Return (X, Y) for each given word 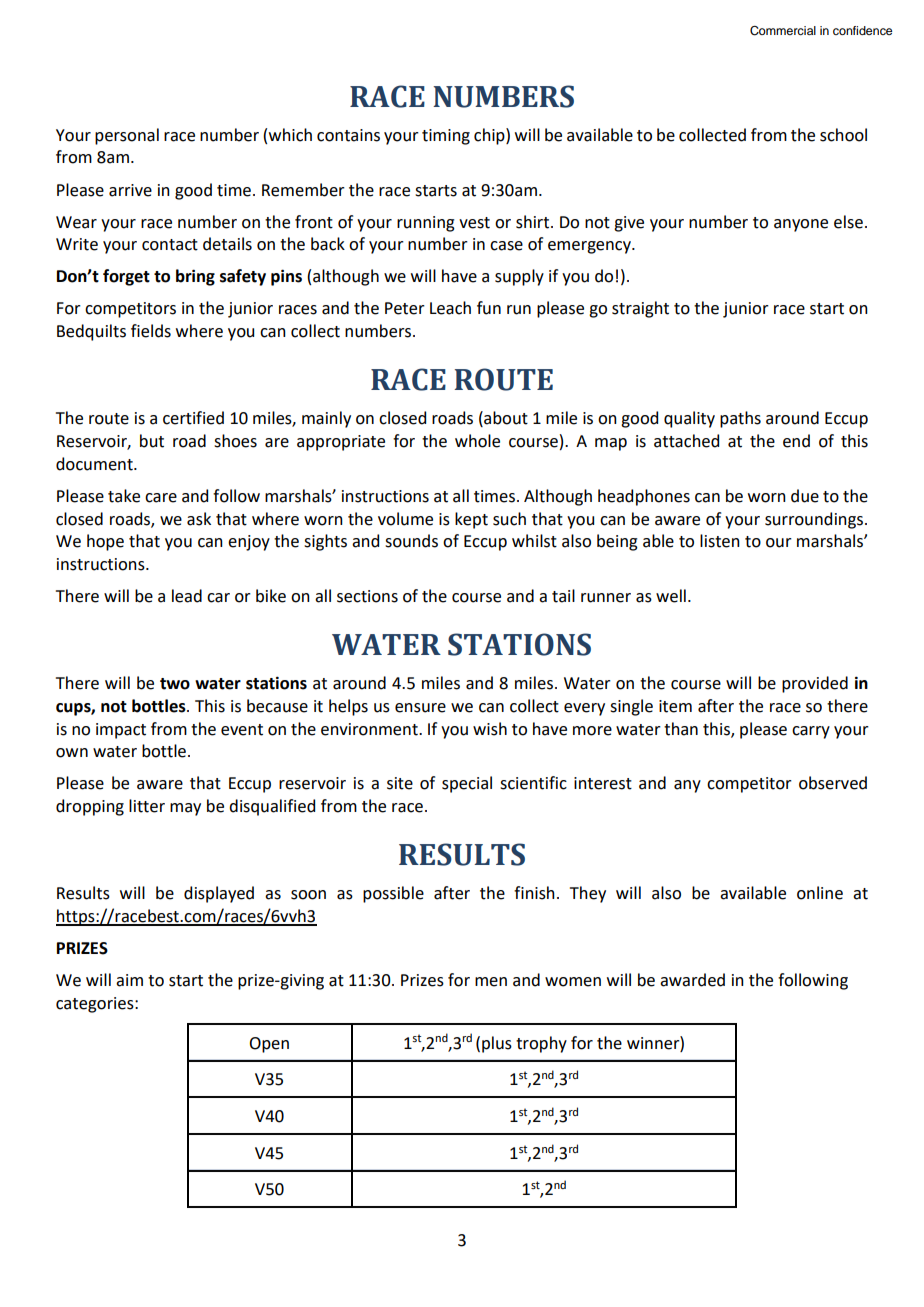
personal (127, 136)
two (175, 684)
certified (193, 418)
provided (815, 684)
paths (740, 419)
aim (129, 980)
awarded (692, 980)
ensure (420, 708)
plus (497, 1044)
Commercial (783, 31)
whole (477, 441)
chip (490, 136)
